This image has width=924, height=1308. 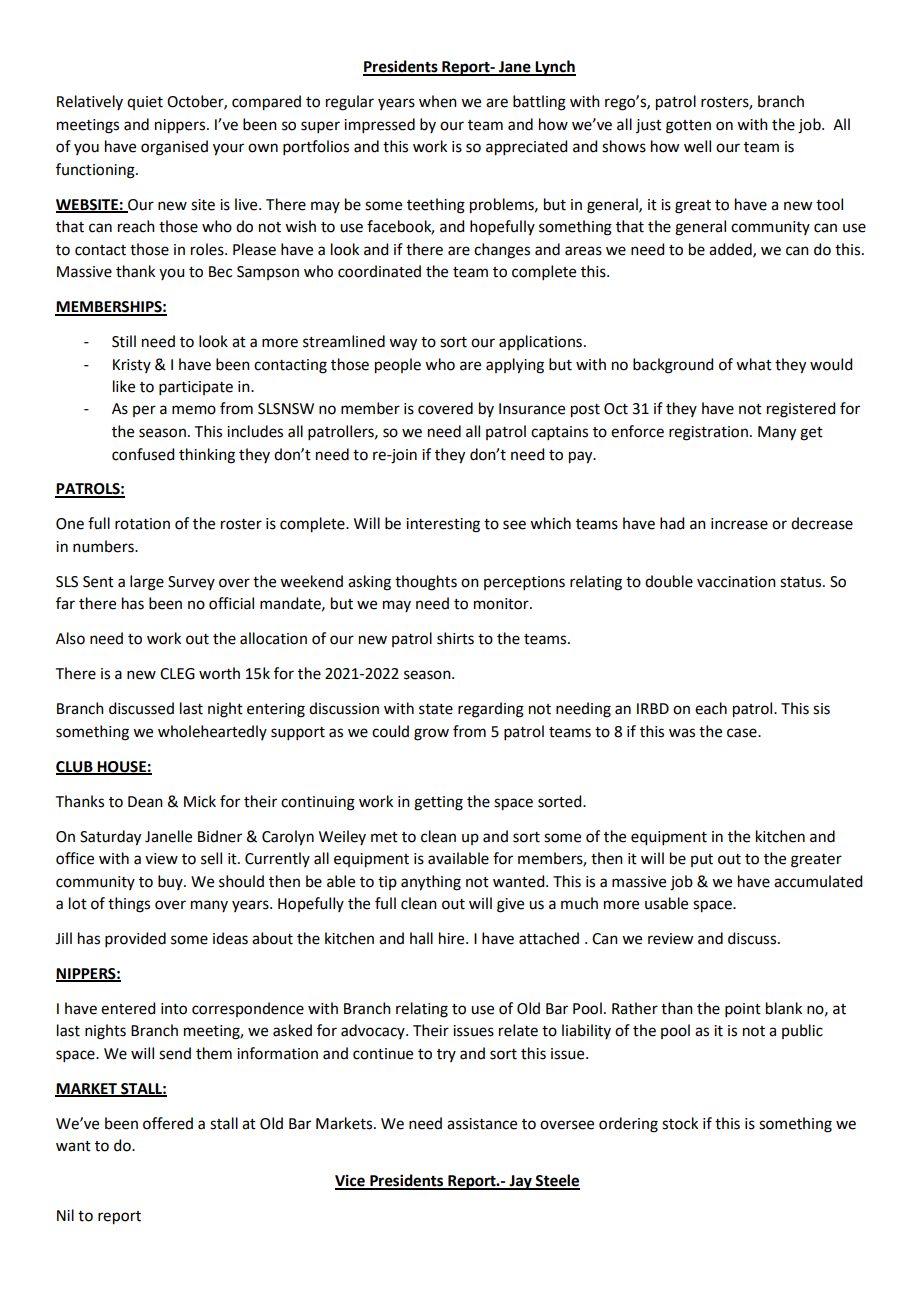 I want to click on worth, so click(x=219, y=673).
